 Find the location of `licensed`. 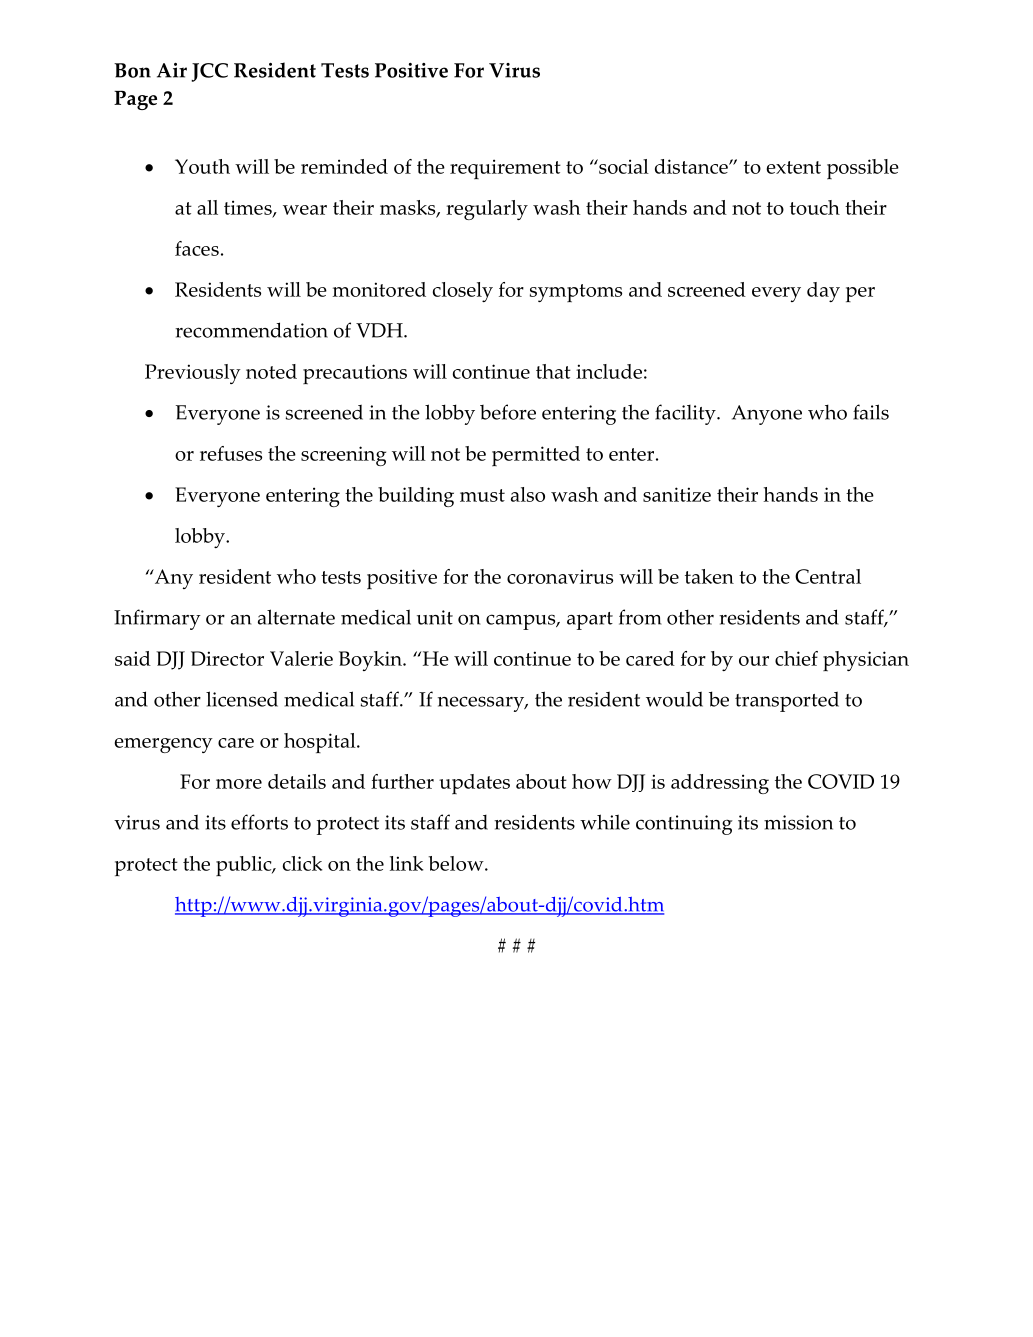

licensed is located at coordinates (242, 699).
